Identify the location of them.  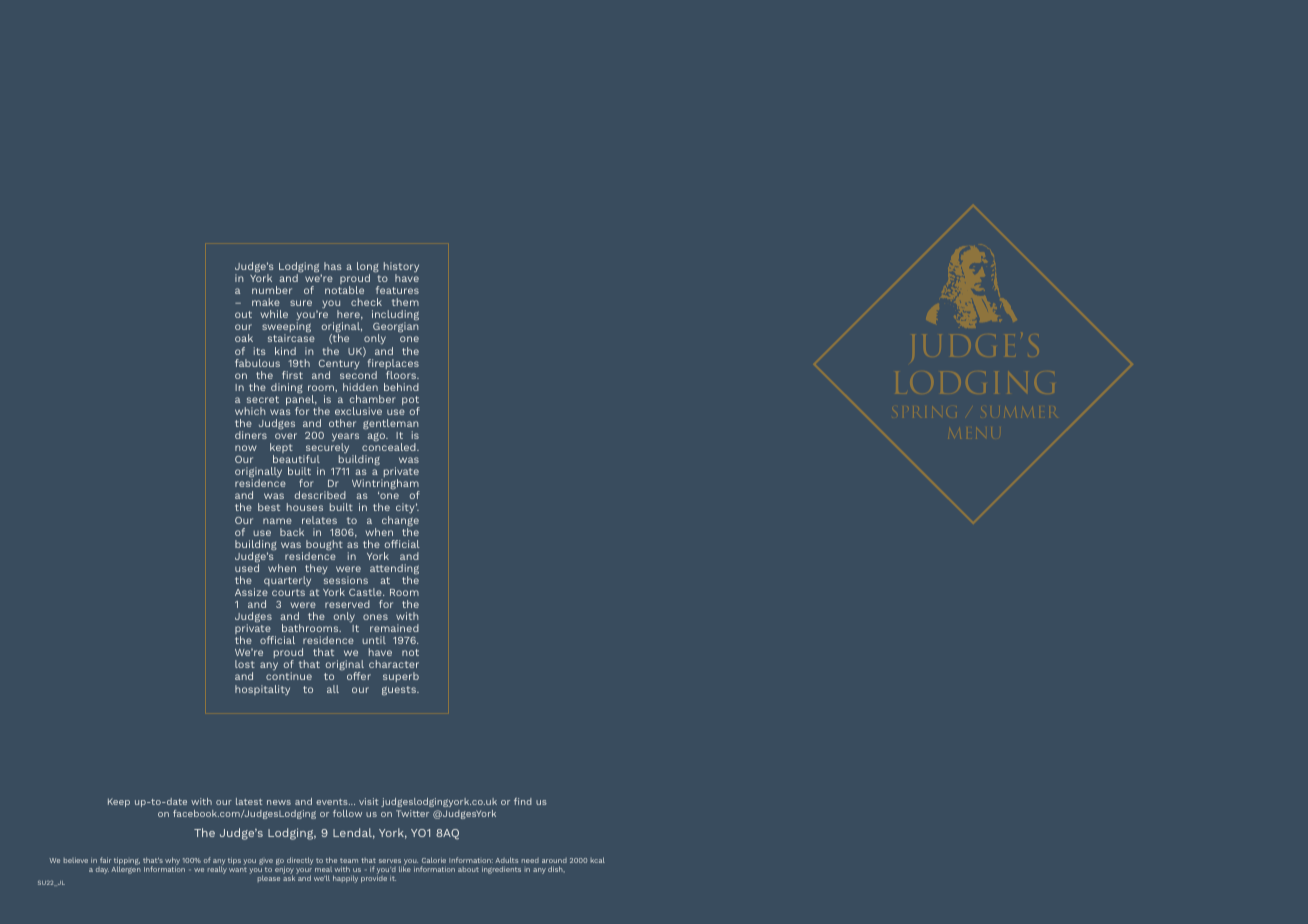
(405, 302).
